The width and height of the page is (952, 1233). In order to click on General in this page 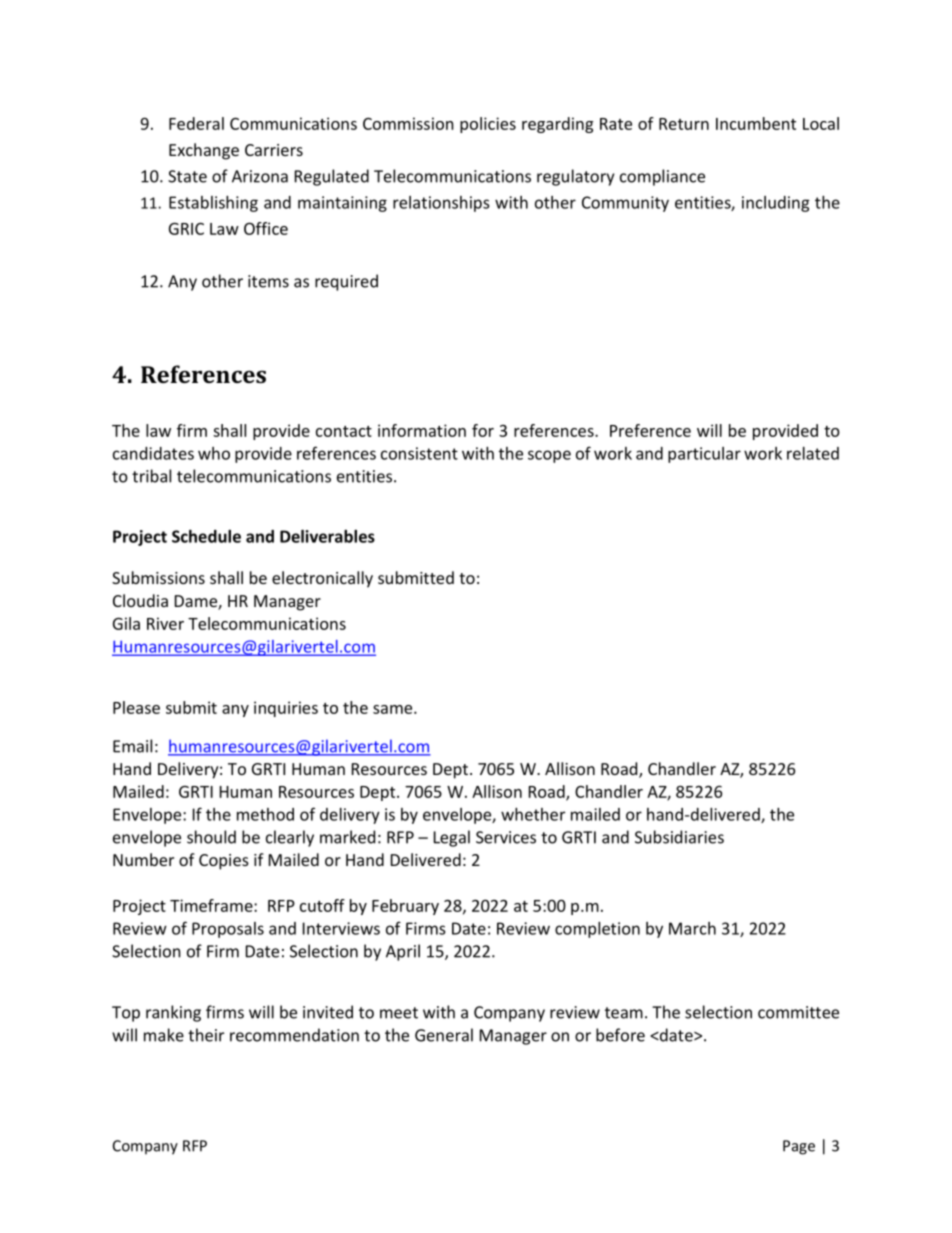, I will do `click(444, 1035)`.
